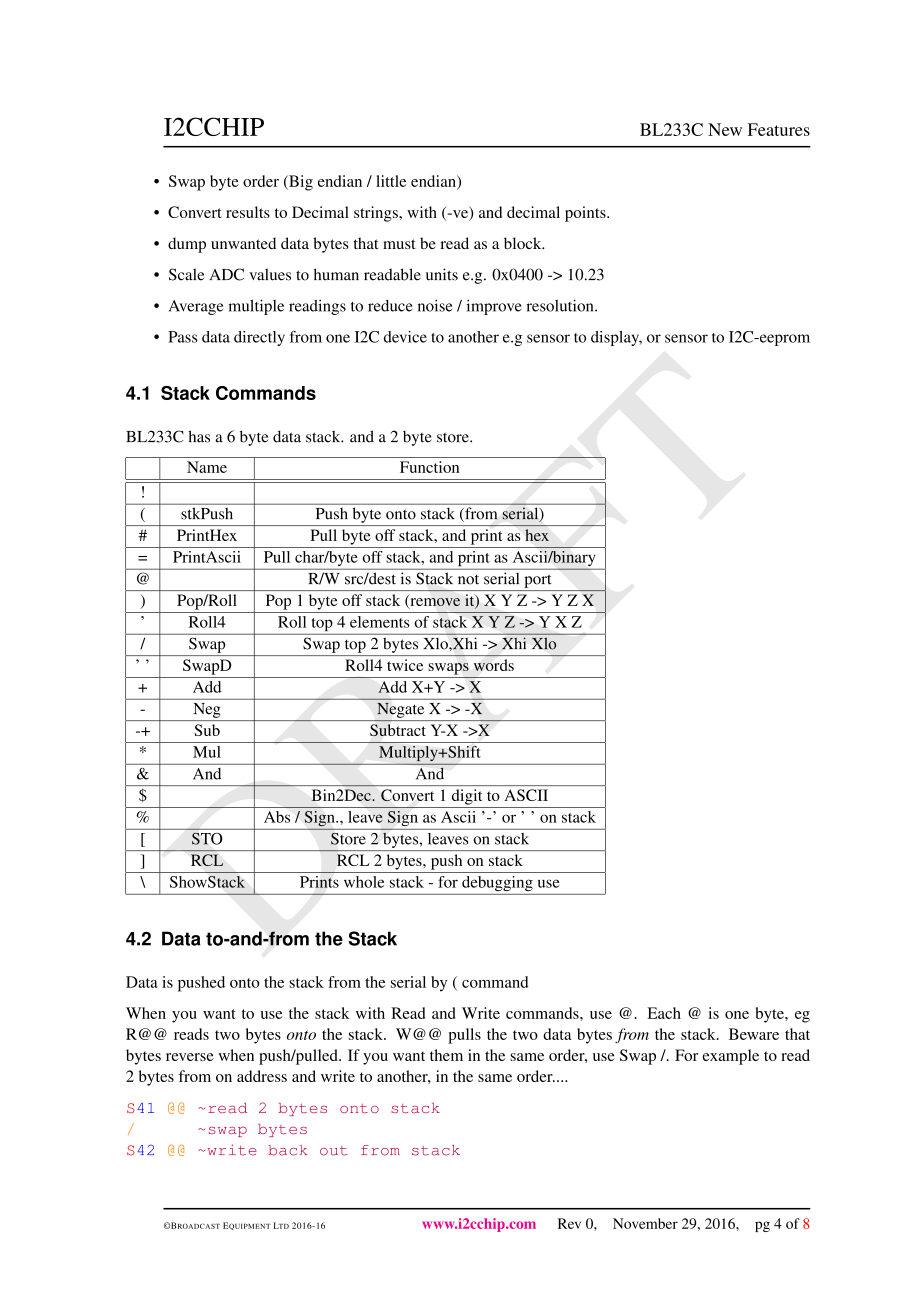  Describe the element at coordinates (725, 129) in the screenshot. I see `New` at that location.
